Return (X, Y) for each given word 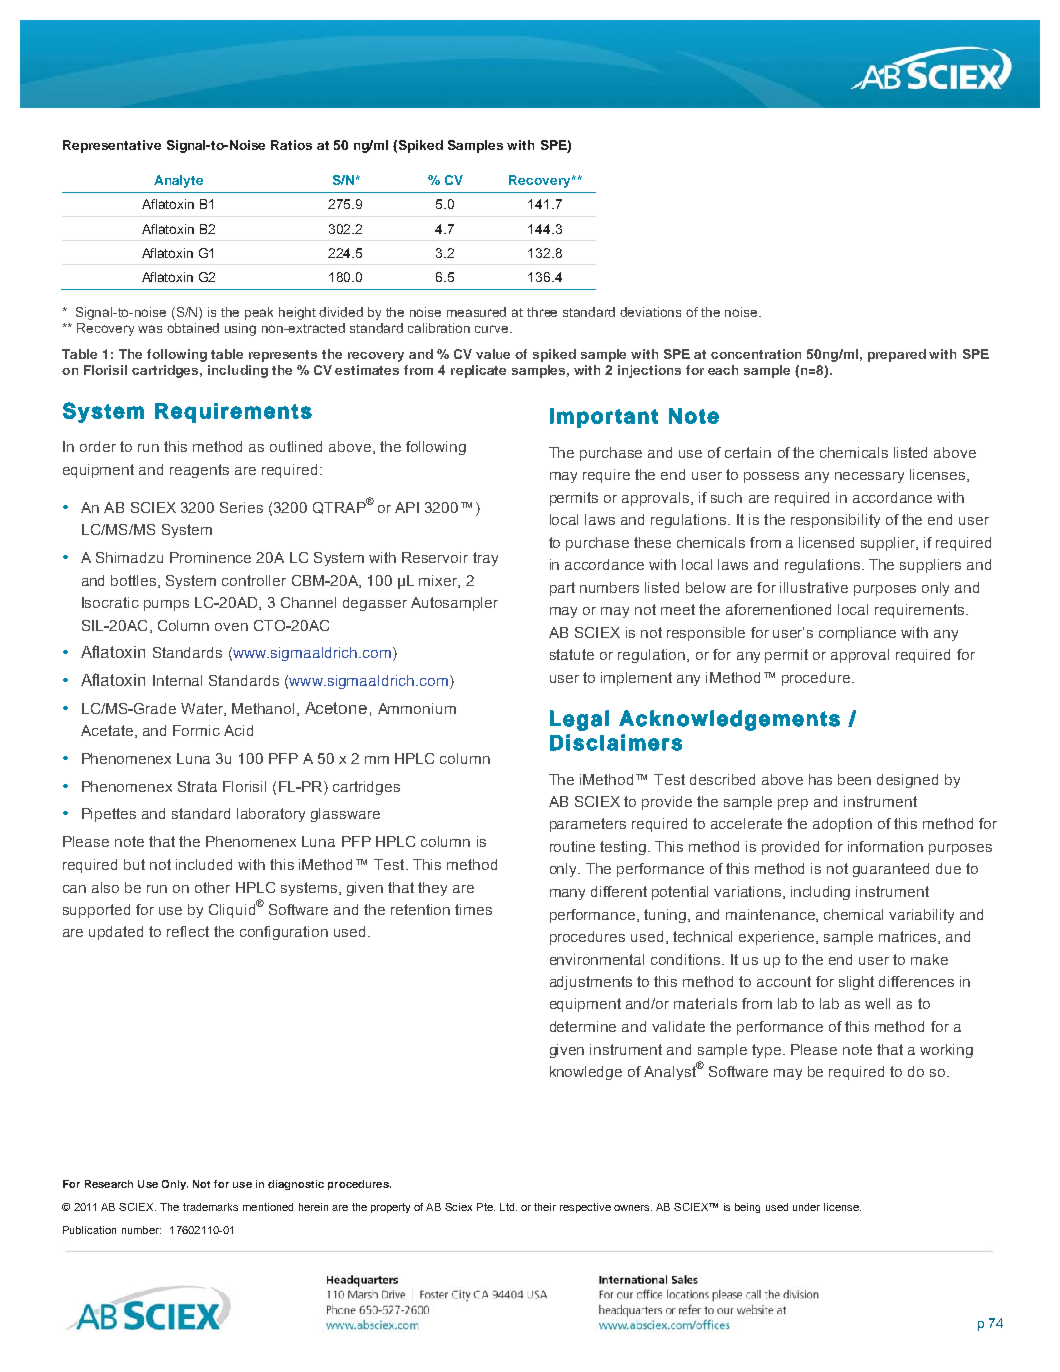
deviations (650, 312)
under (806, 1207)
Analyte (178, 181)
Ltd (508, 1207)
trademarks (210, 1207)
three (542, 312)
